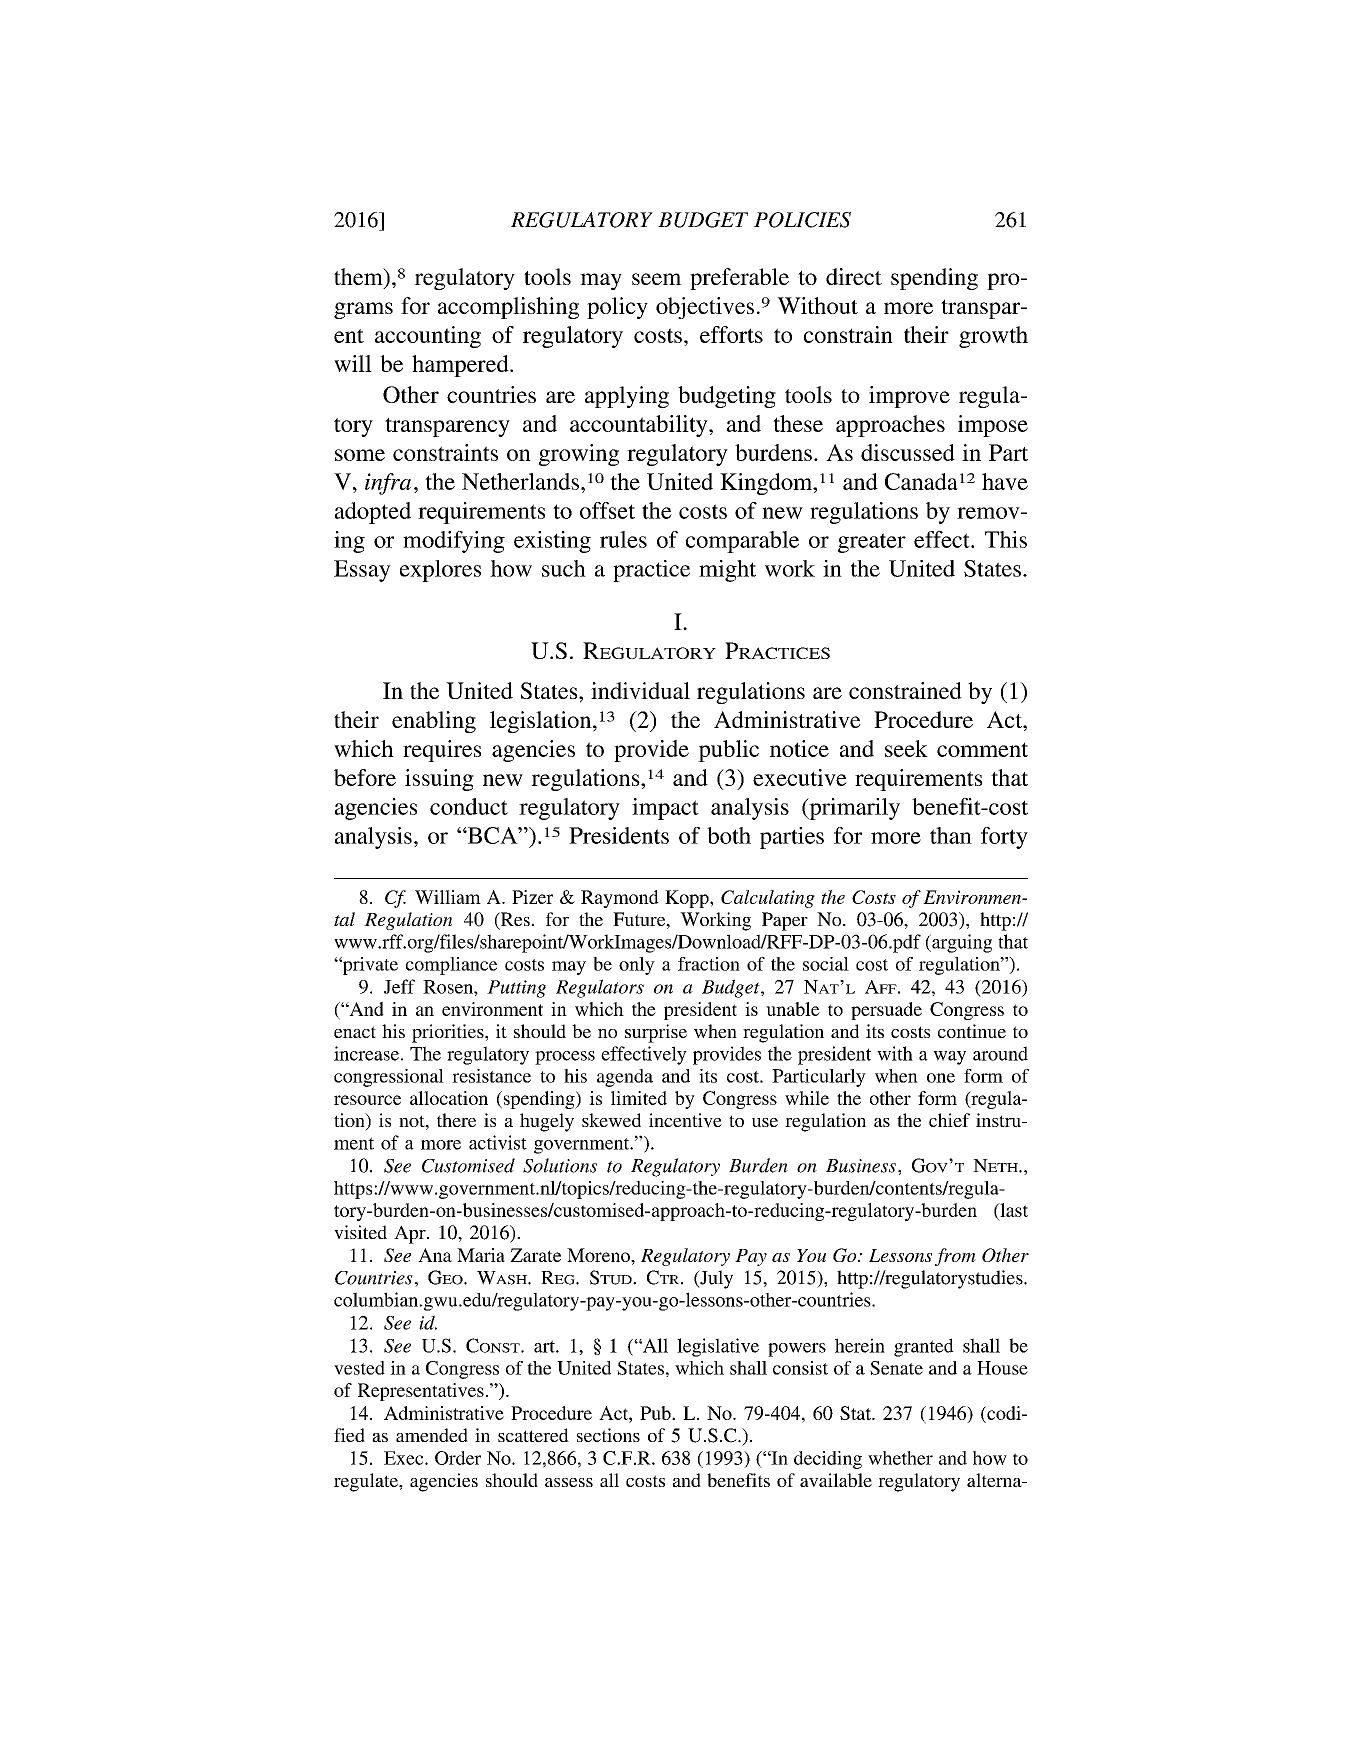 This document has width=1362, height=1763. I want to click on direct, so click(854, 276).
